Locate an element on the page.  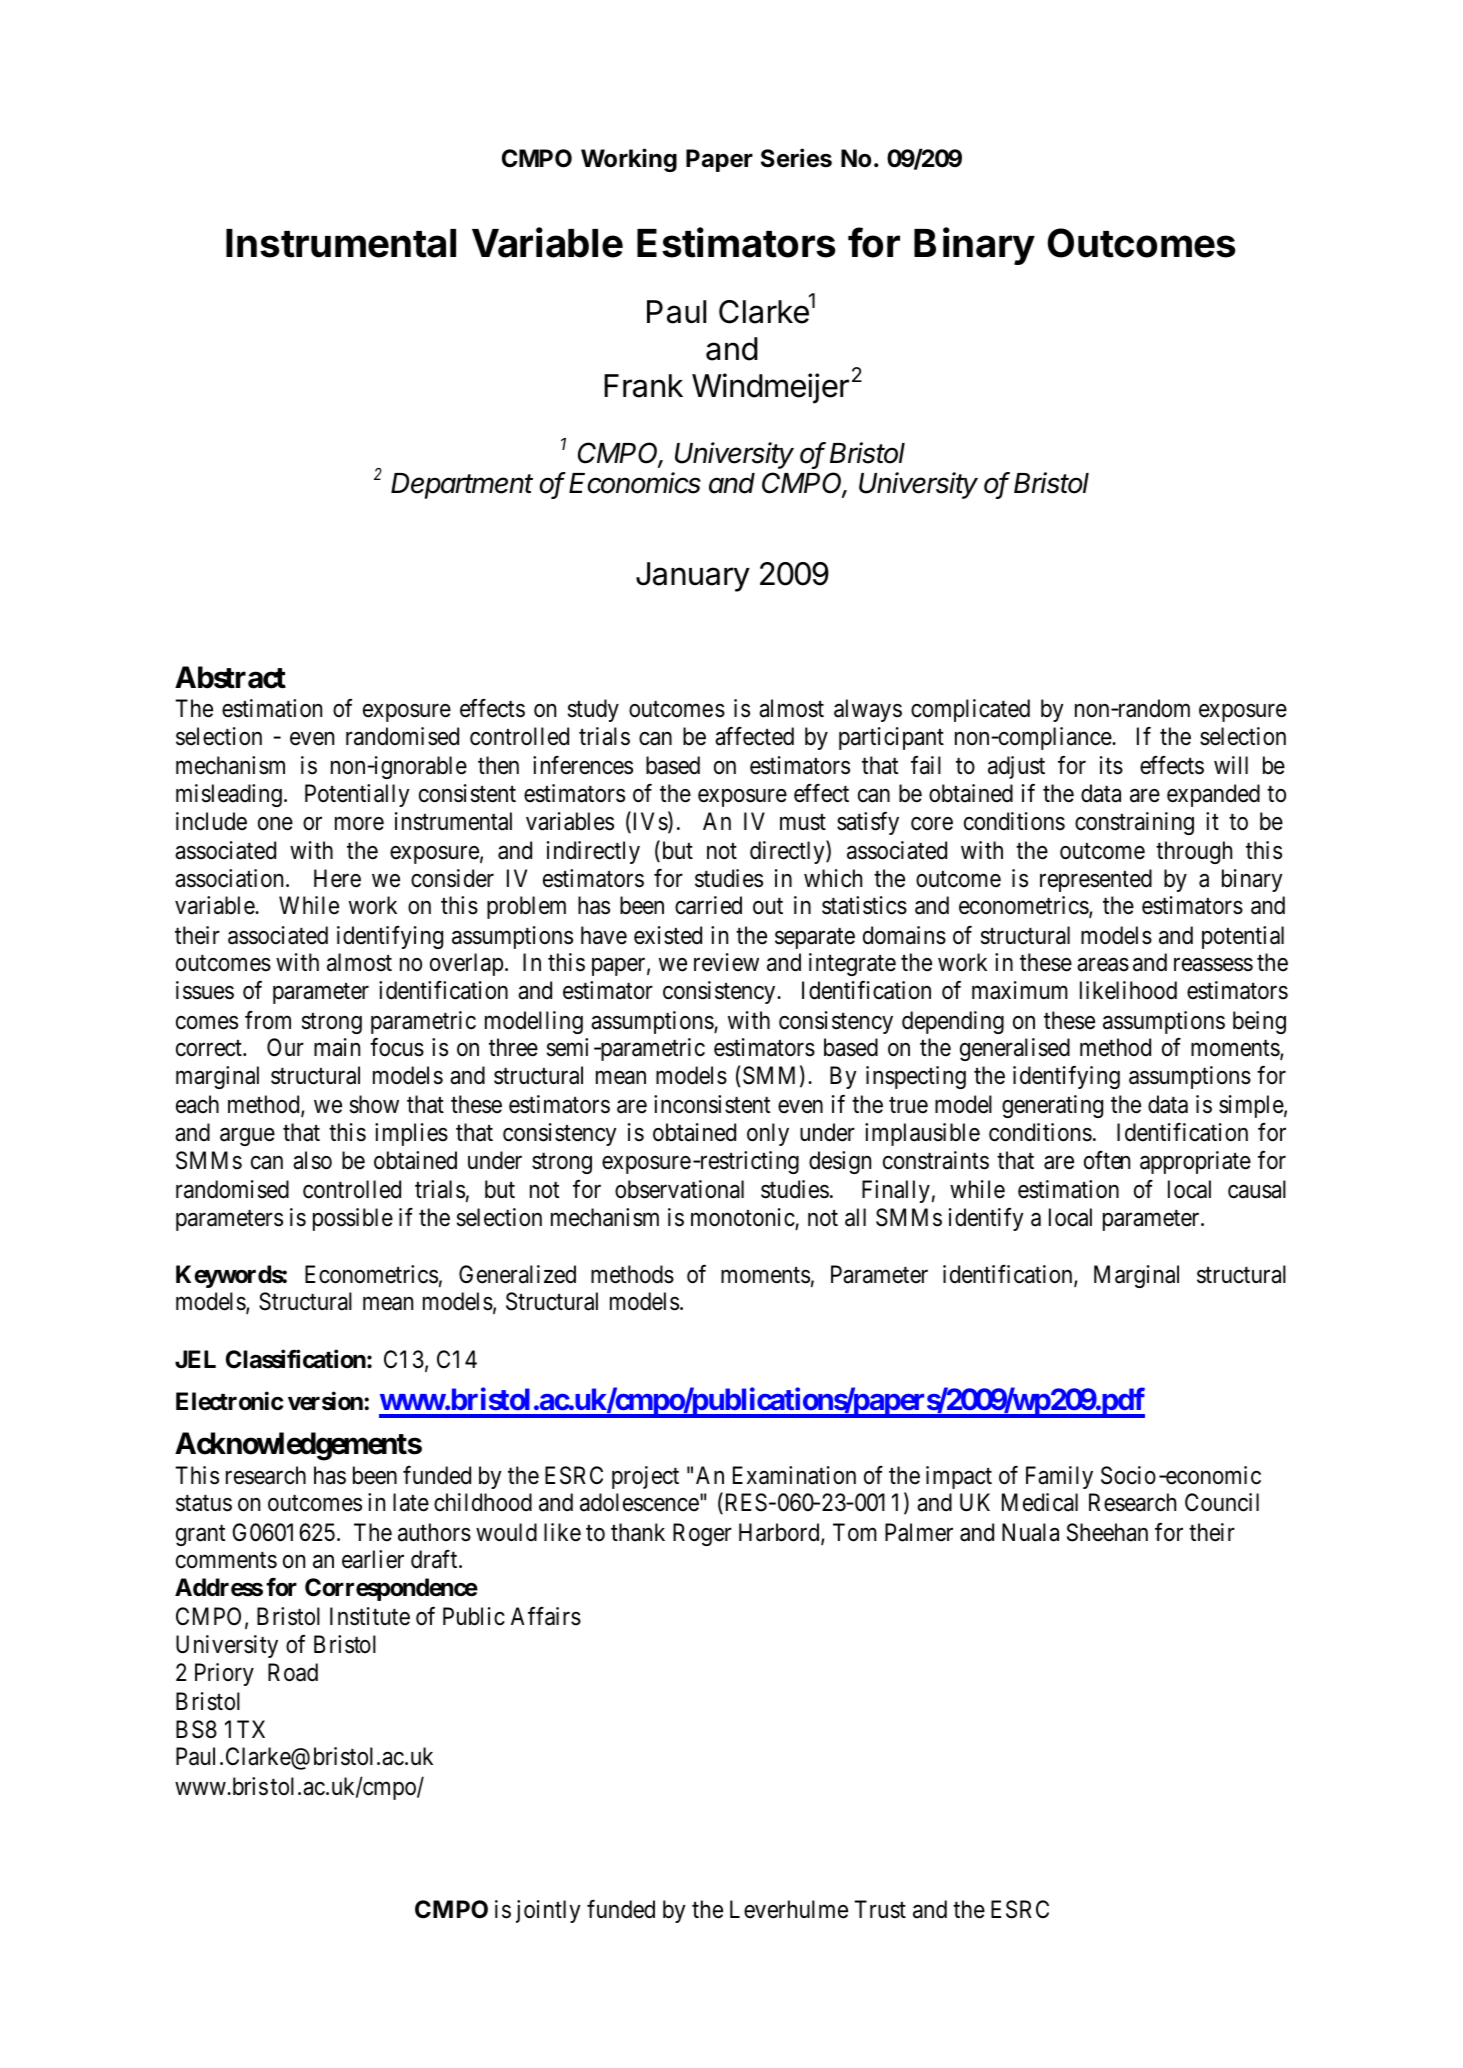
Leverhulme is located at coordinates (789, 1909).
